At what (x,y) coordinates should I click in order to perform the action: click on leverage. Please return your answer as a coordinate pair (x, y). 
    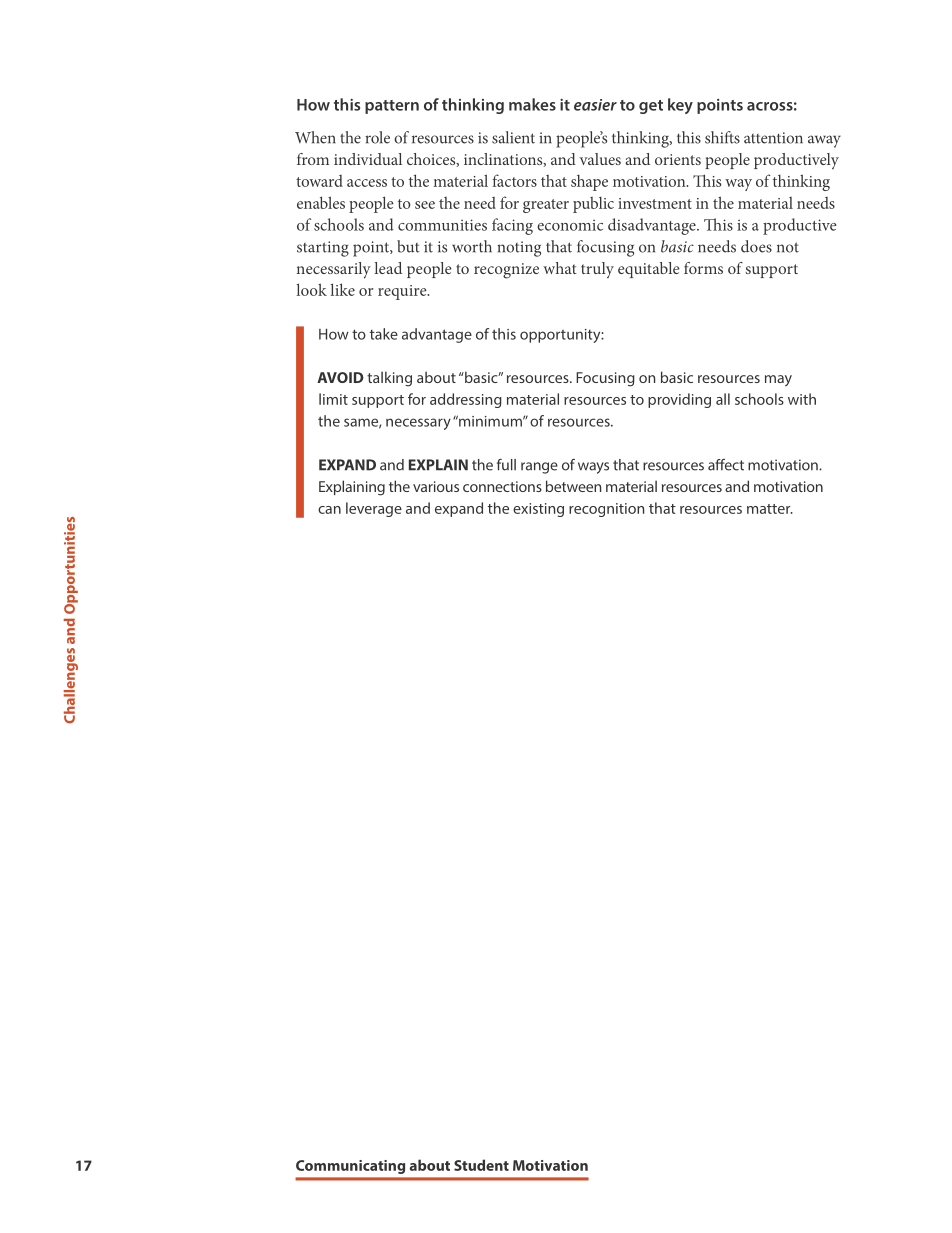
    Looking at the image, I should click on (374, 509).
